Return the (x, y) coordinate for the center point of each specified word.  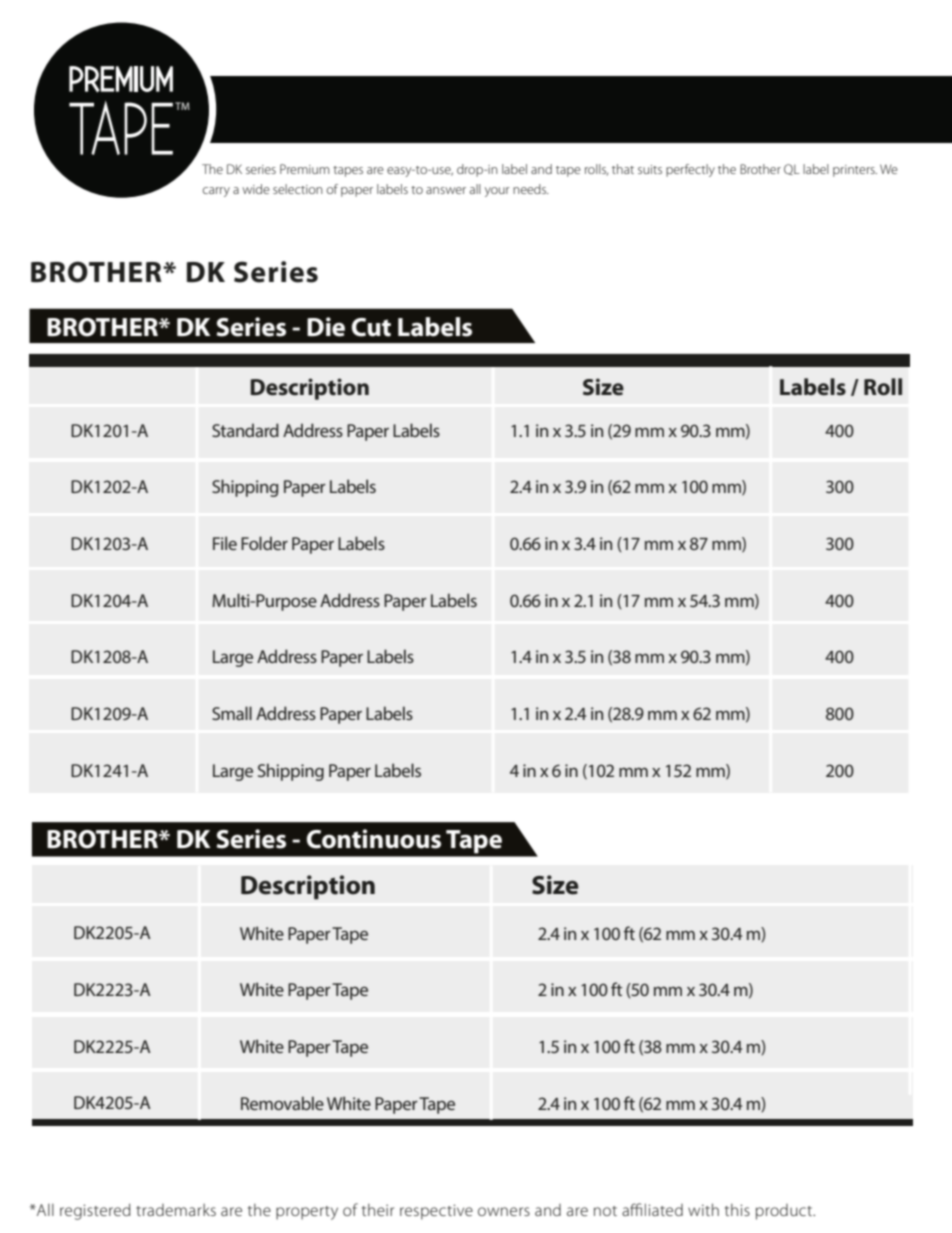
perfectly (690, 170)
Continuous (374, 839)
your (497, 192)
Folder (264, 543)
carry (216, 192)
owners (504, 1211)
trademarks (176, 1210)
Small (232, 713)
